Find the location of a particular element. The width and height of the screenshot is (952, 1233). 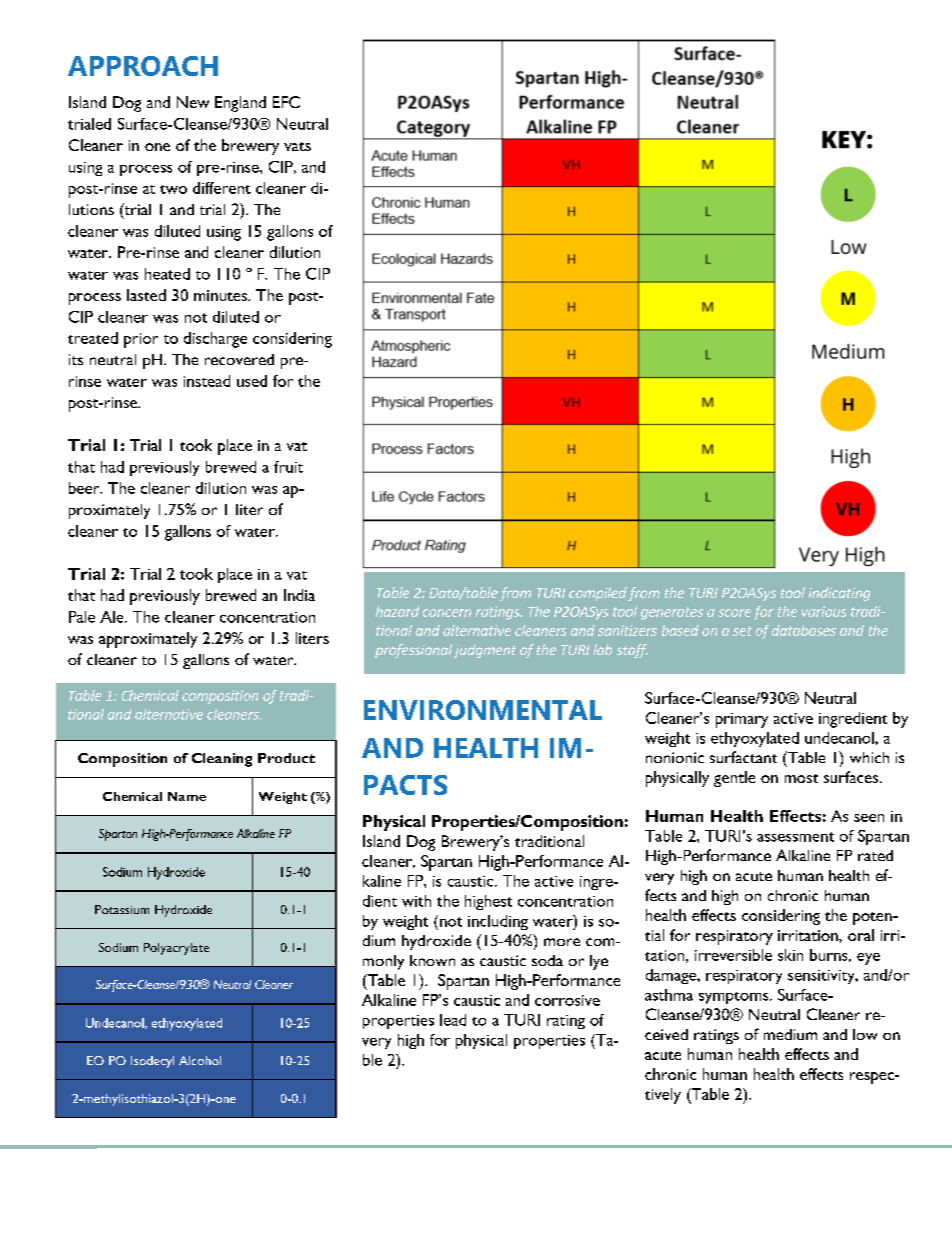

concern is located at coordinates (447, 613).
